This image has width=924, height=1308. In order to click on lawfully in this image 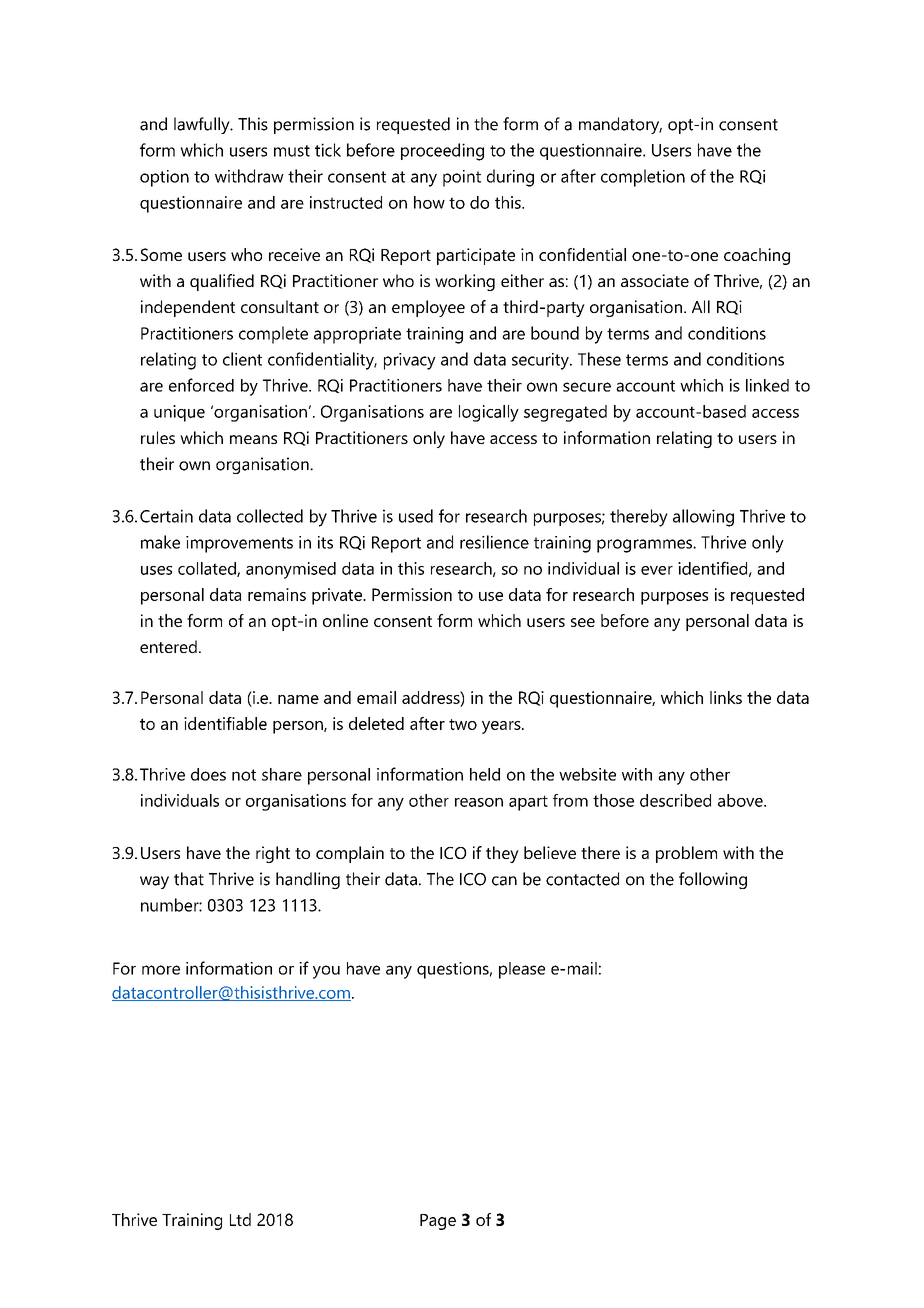, I will do `click(203, 125)`.
